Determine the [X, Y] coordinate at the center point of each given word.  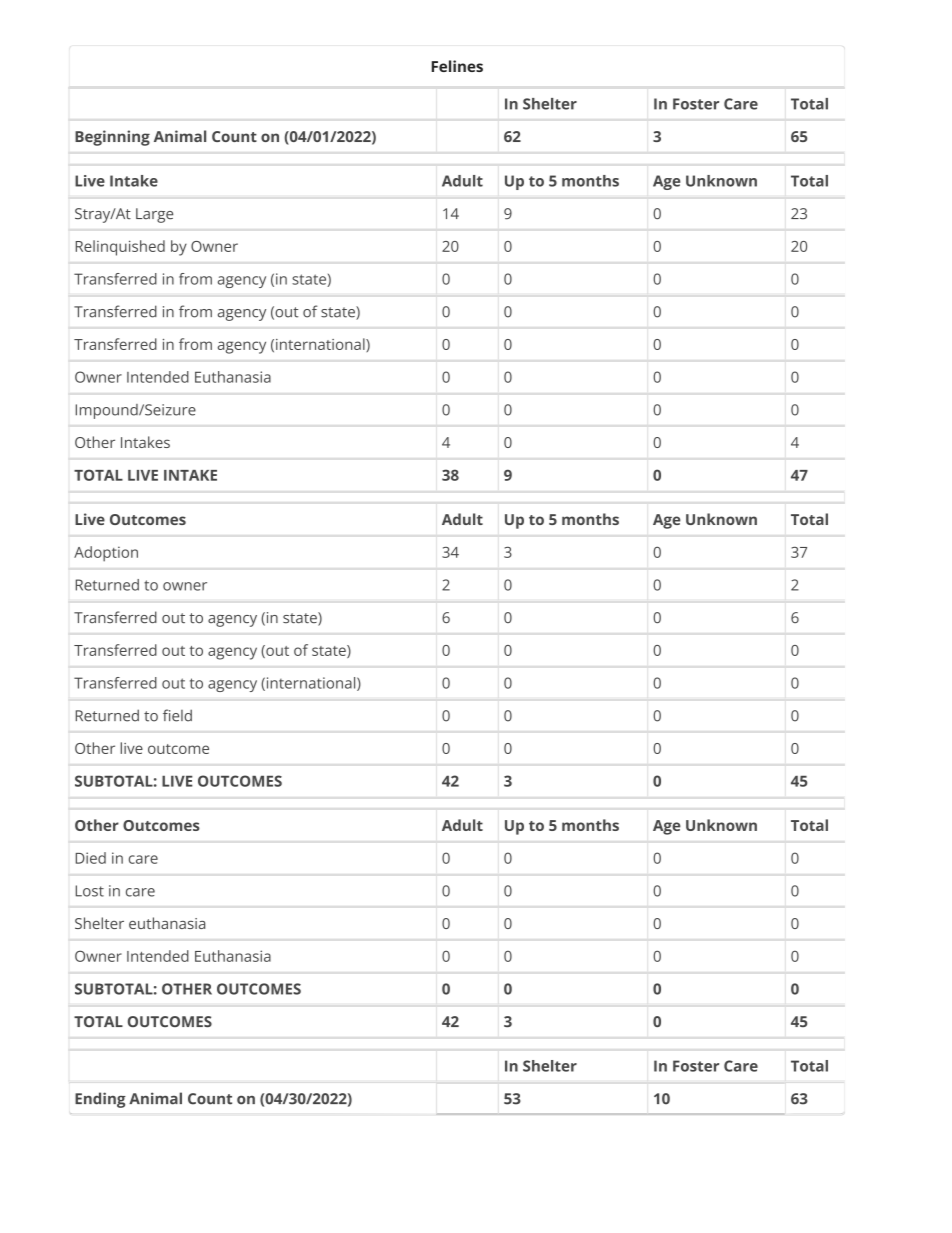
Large [154, 215]
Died [91, 858]
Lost [90, 891]
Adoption [106, 554]
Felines [457, 66]
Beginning [112, 138]
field [177, 715]
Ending [100, 1100]
